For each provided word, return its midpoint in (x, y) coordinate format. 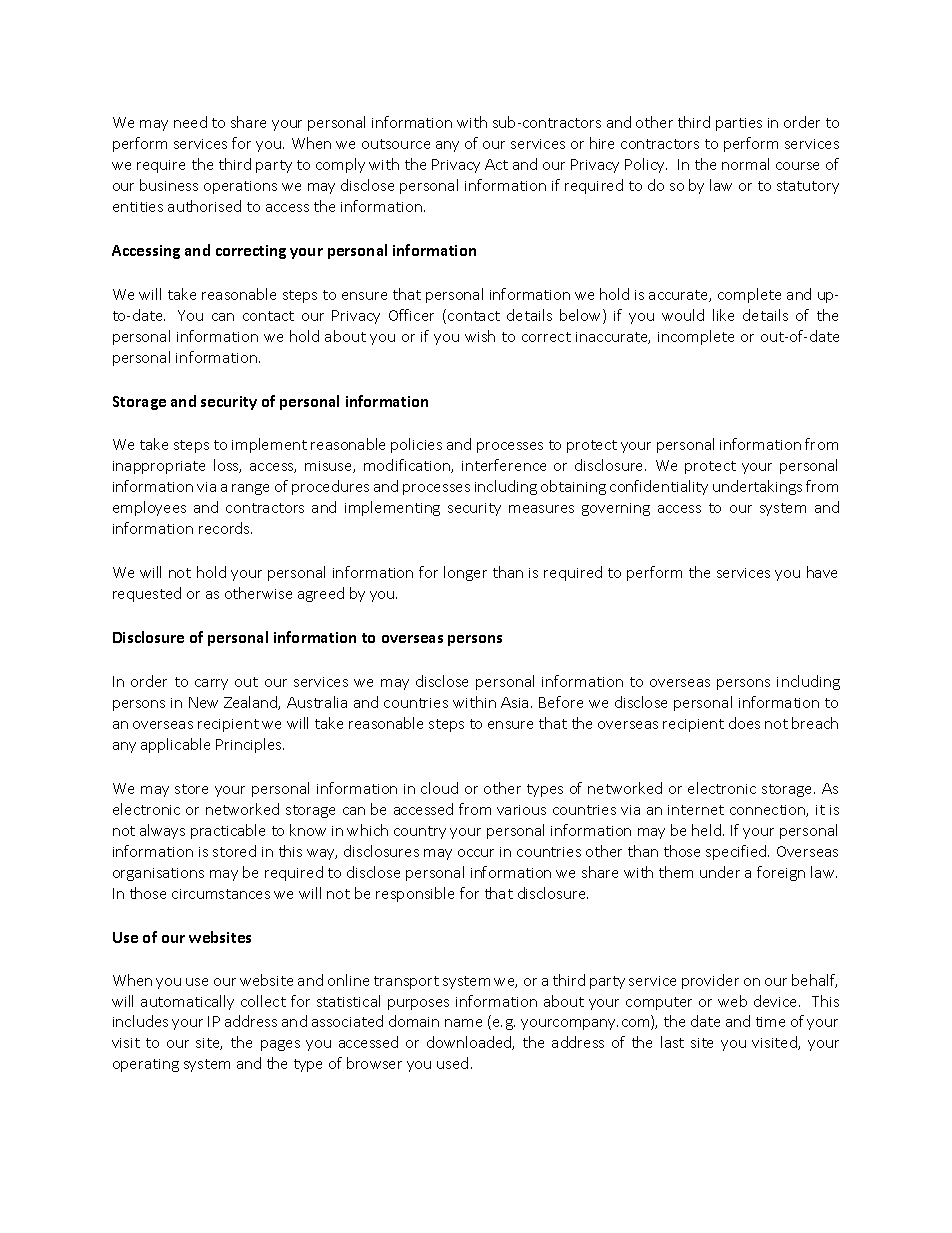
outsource (396, 144)
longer (465, 573)
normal (745, 164)
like (723, 315)
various (521, 810)
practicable (228, 831)
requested (147, 594)
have (822, 572)
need (190, 122)
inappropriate (159, 467)
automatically (187, 1002)
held (708, 830)
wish (480, 336)
